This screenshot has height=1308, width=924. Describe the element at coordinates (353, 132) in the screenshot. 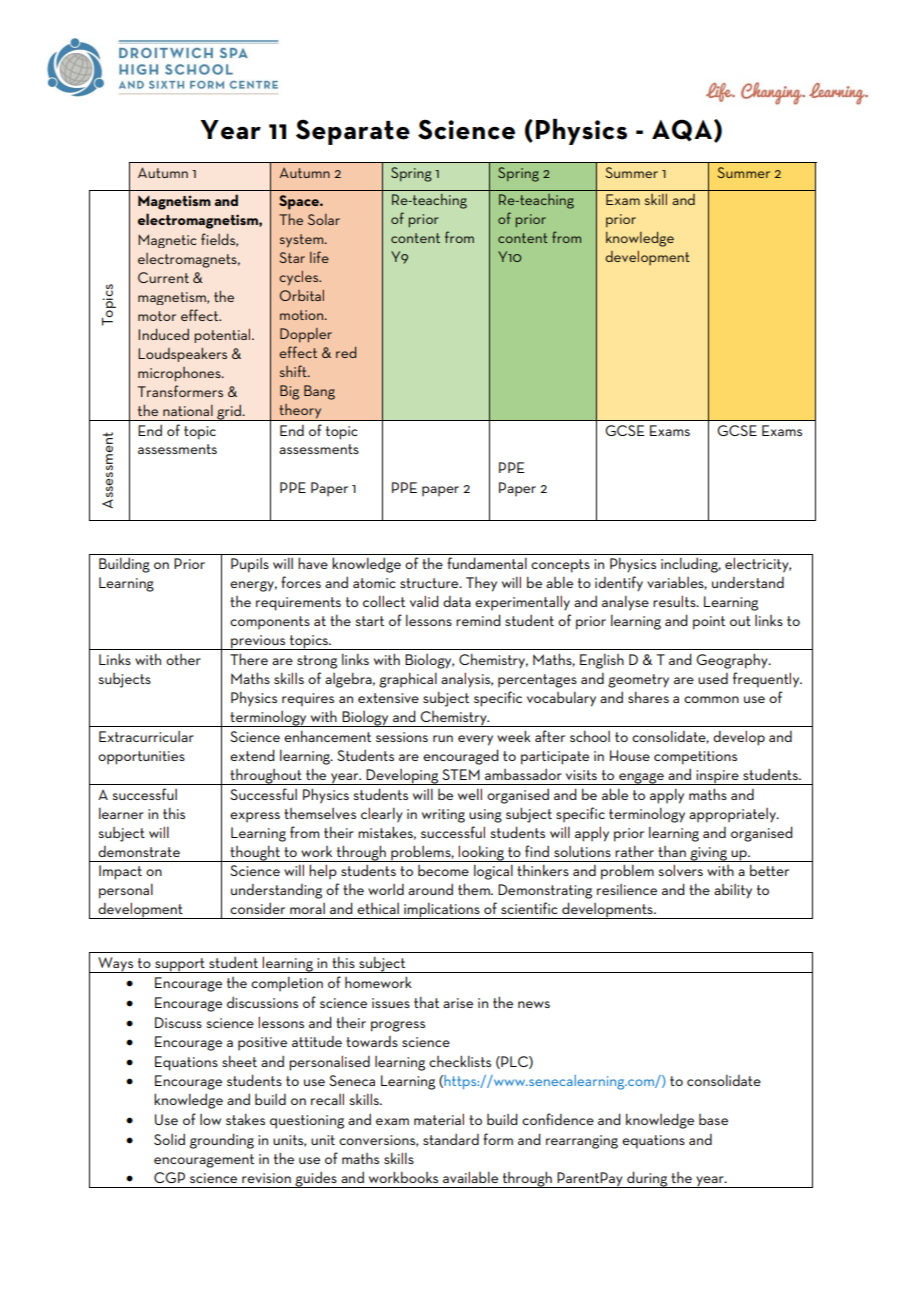

I see `Separate` at that location.
